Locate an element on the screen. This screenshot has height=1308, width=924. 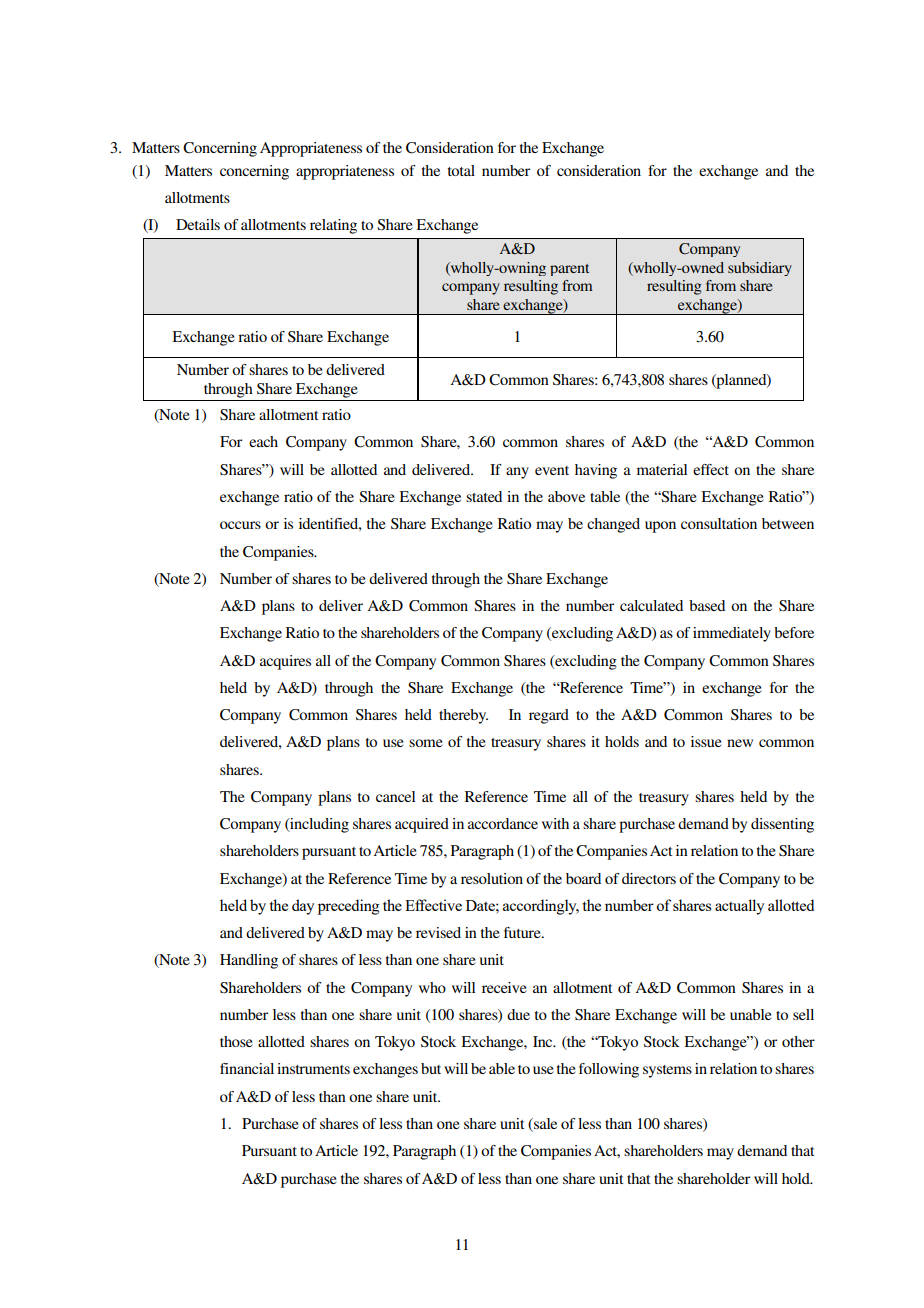
consultation is located at coordinates (719, 523).
